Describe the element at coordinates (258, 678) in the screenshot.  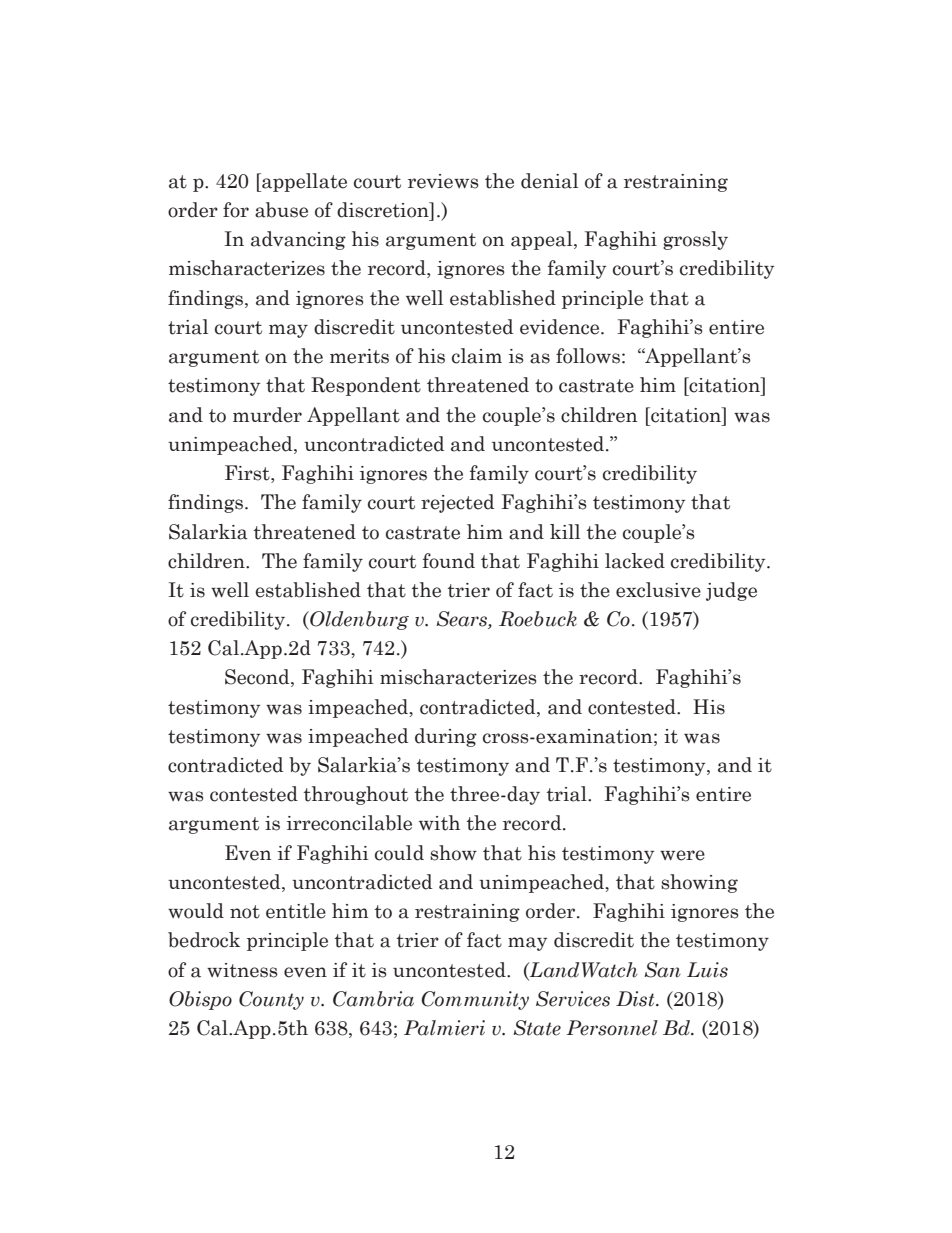
I see `Second` at that location.
